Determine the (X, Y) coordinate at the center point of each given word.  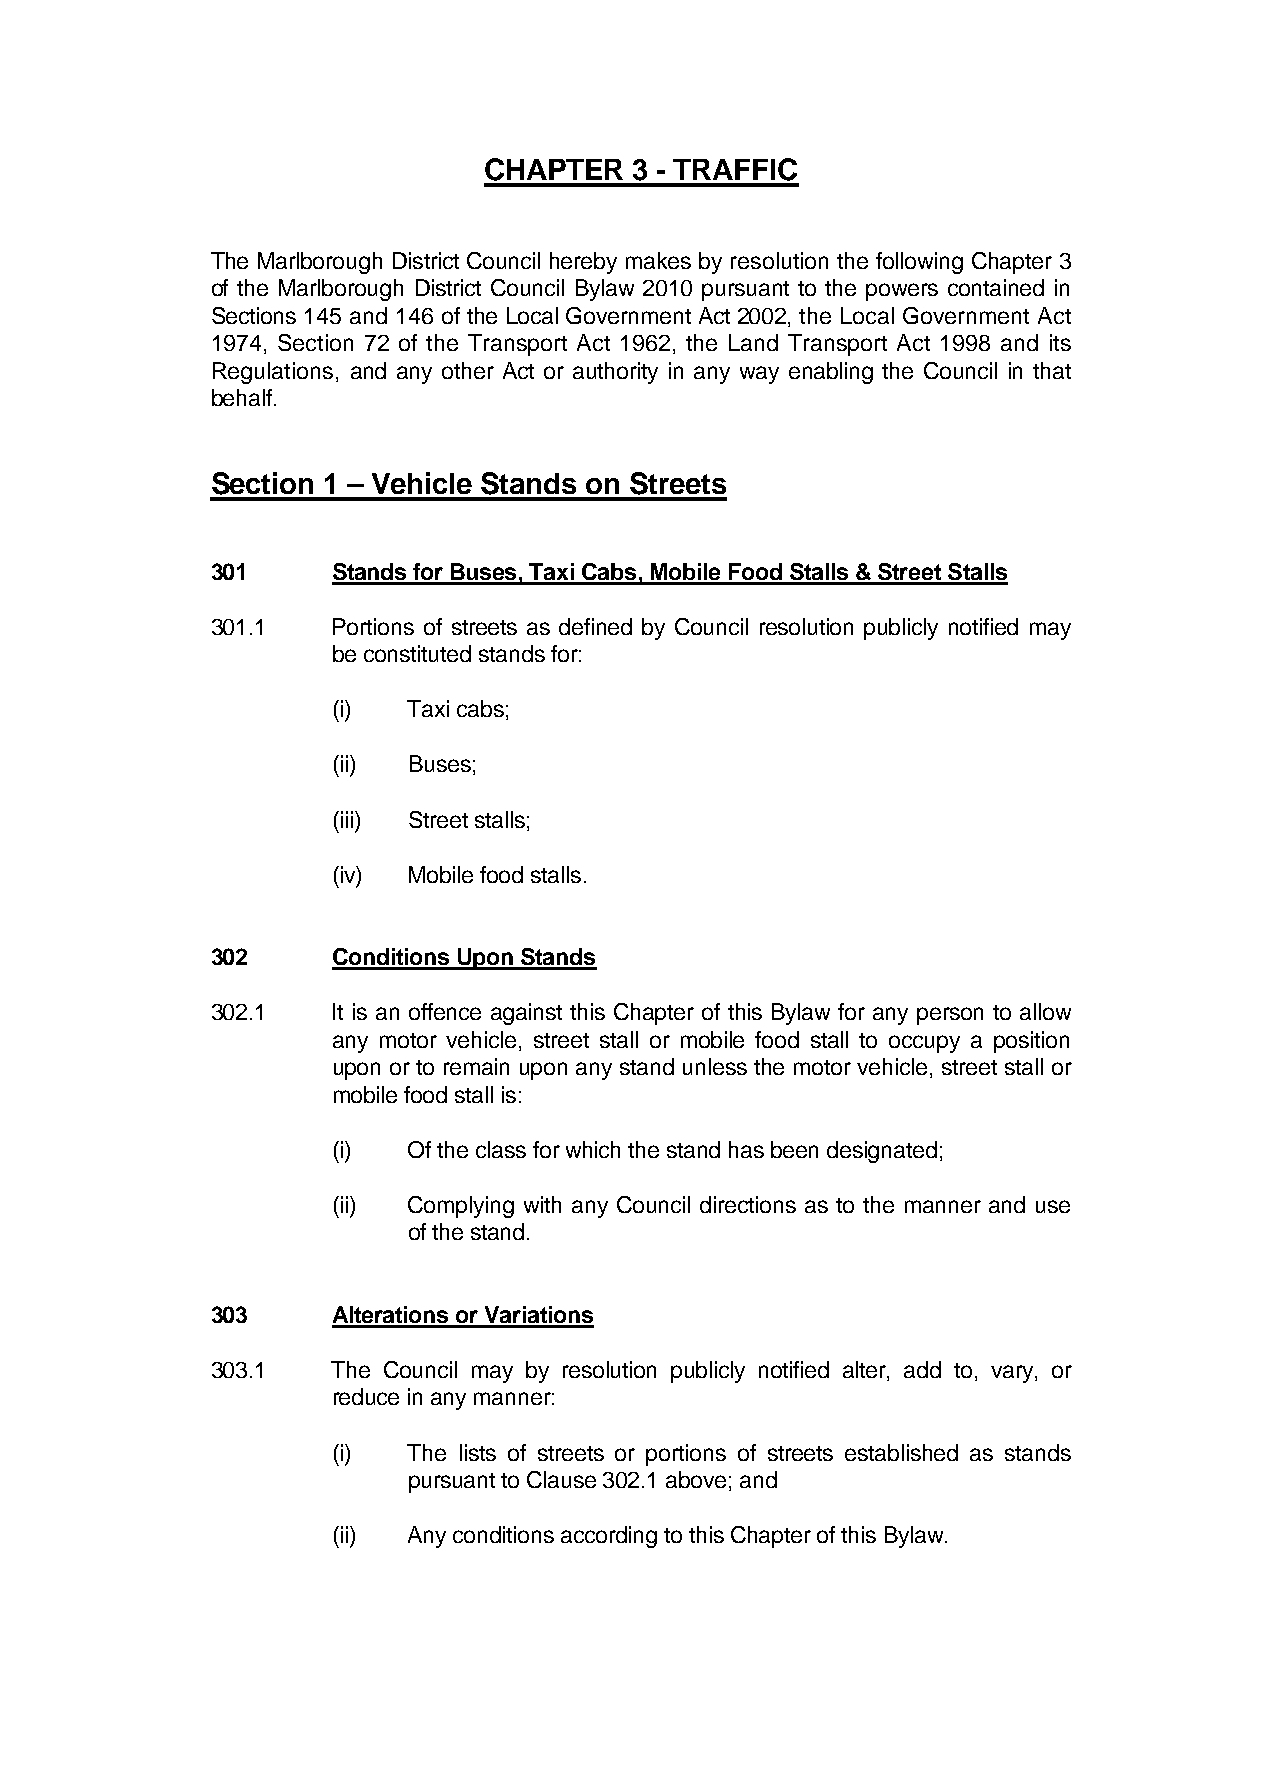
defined (595, 626)
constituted (417, 653)
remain (476, 1066)
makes (658, 260)
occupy (924, 1044)
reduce (366, 1396)
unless (715, 1066)
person (950, 1016)
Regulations (273, 373)
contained (996, 287)
